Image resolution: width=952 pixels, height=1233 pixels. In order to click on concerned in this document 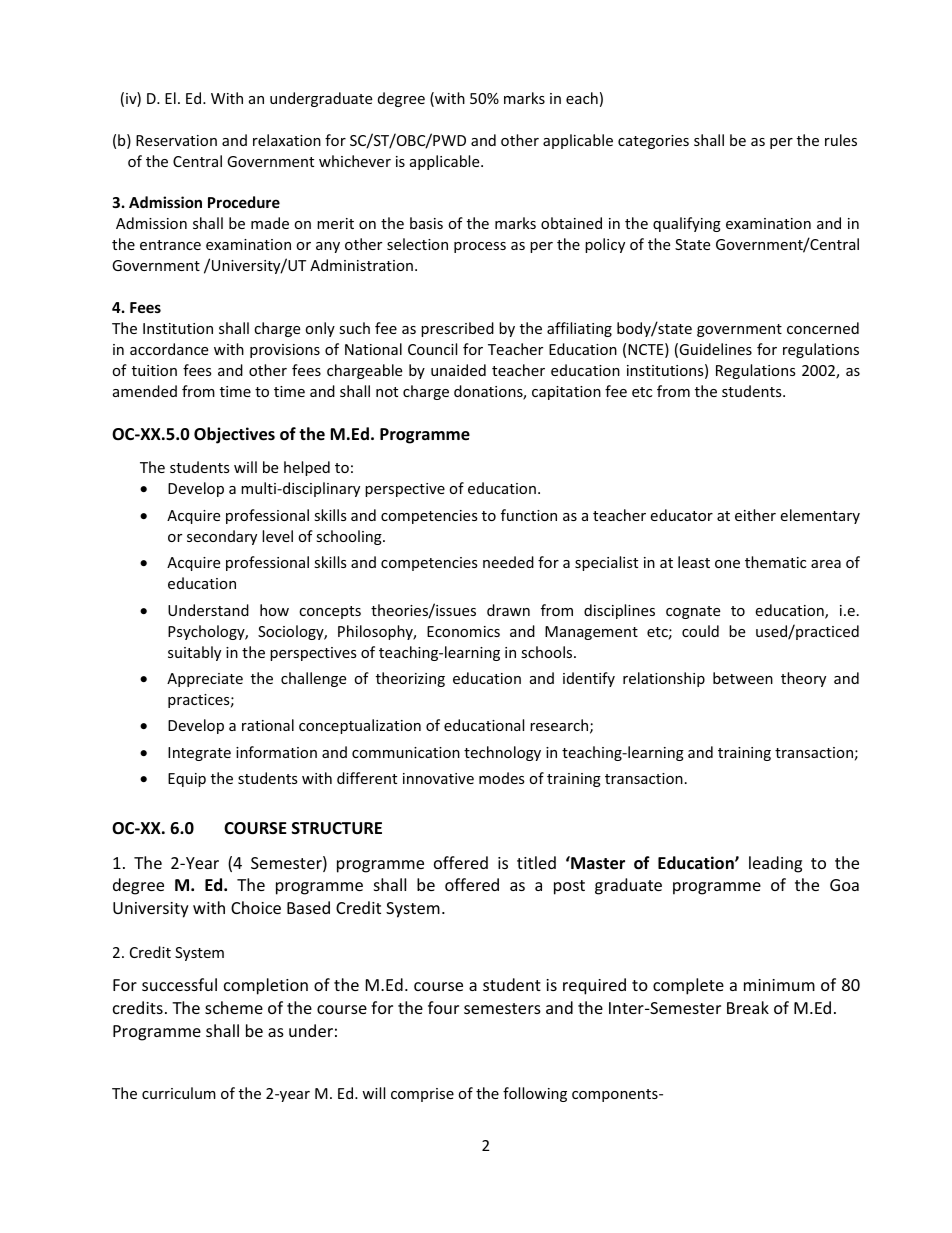, I will do `click(823, 328)`.
